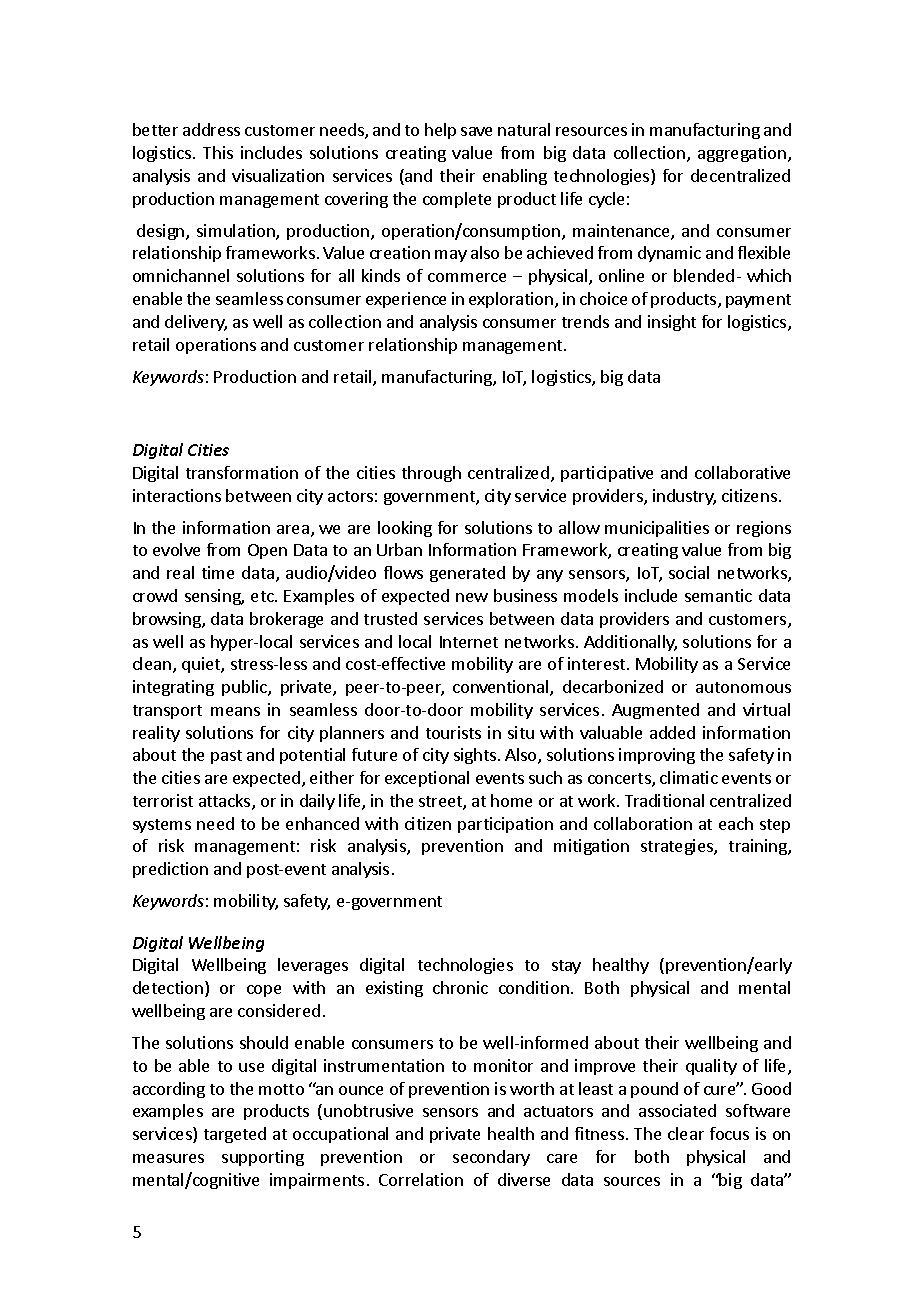 This image has height=1308, width=924. Describe the element at coordinates (491, 1158) in the image. I see `secondary` at that location.
